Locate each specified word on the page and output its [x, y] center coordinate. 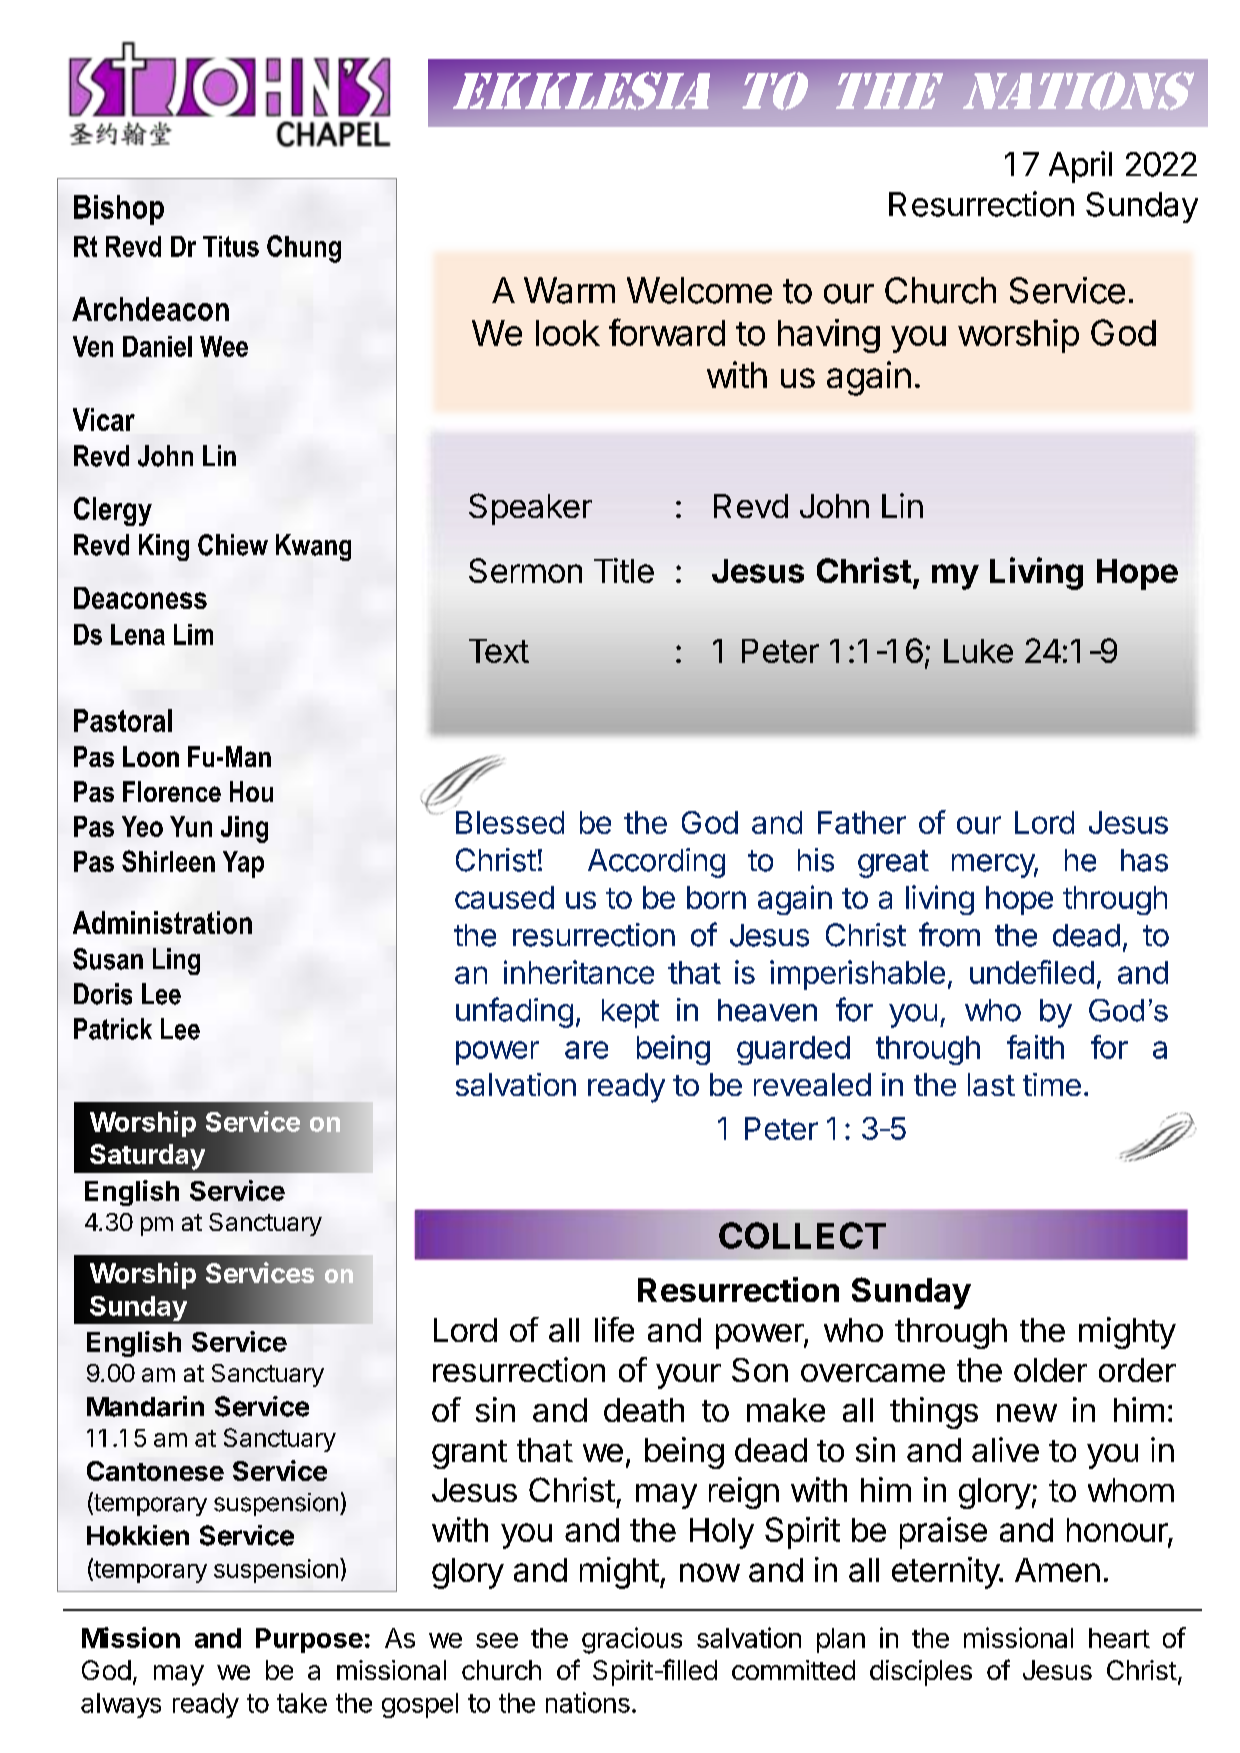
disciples [921, 1673]
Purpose [309, 1640]
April [1080, 167]
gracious [632, 1640]
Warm [569, 290]
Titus [231, 246]
